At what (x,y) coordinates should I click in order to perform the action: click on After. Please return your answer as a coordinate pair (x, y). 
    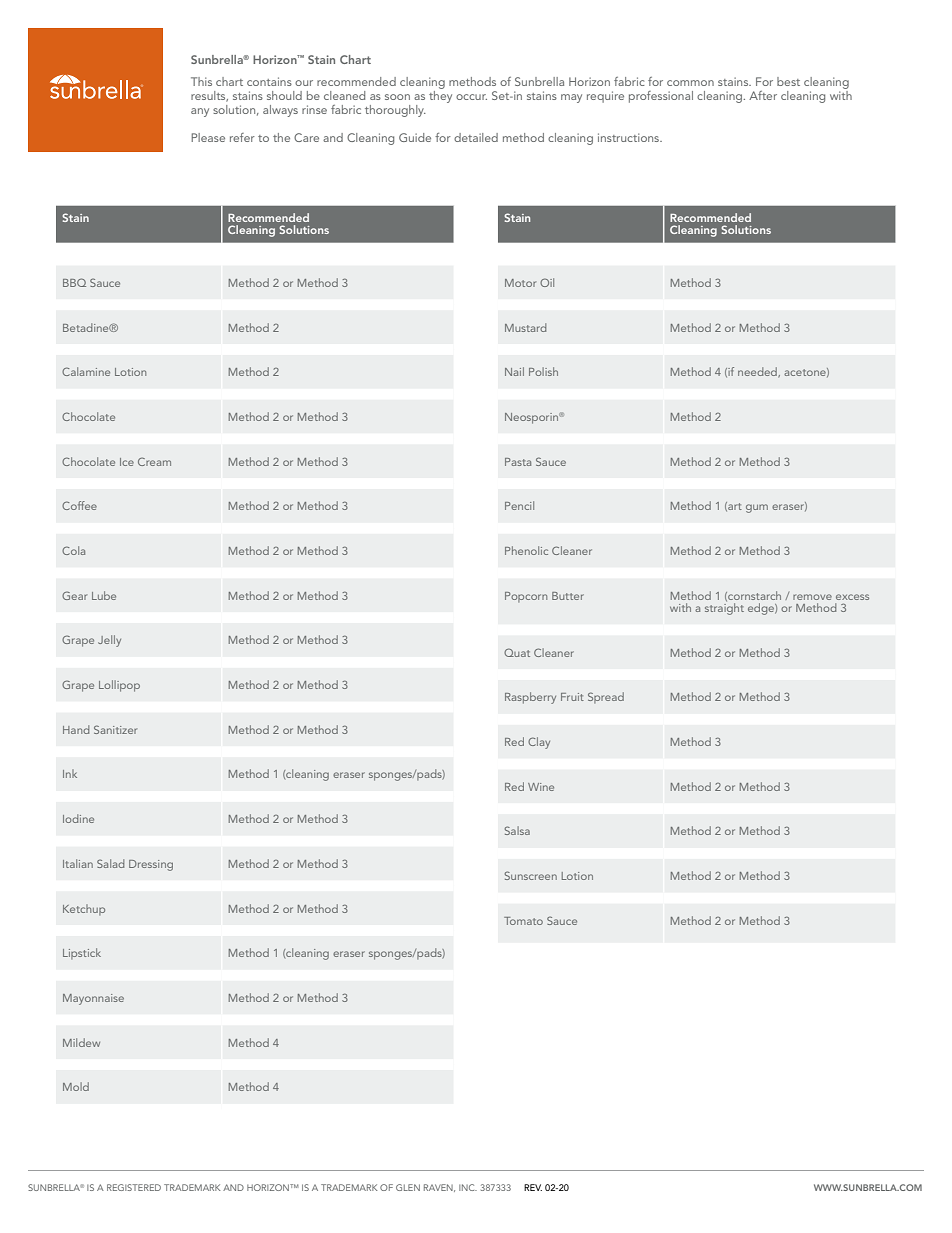
    Looking at the image, I should click on (763, 95).
